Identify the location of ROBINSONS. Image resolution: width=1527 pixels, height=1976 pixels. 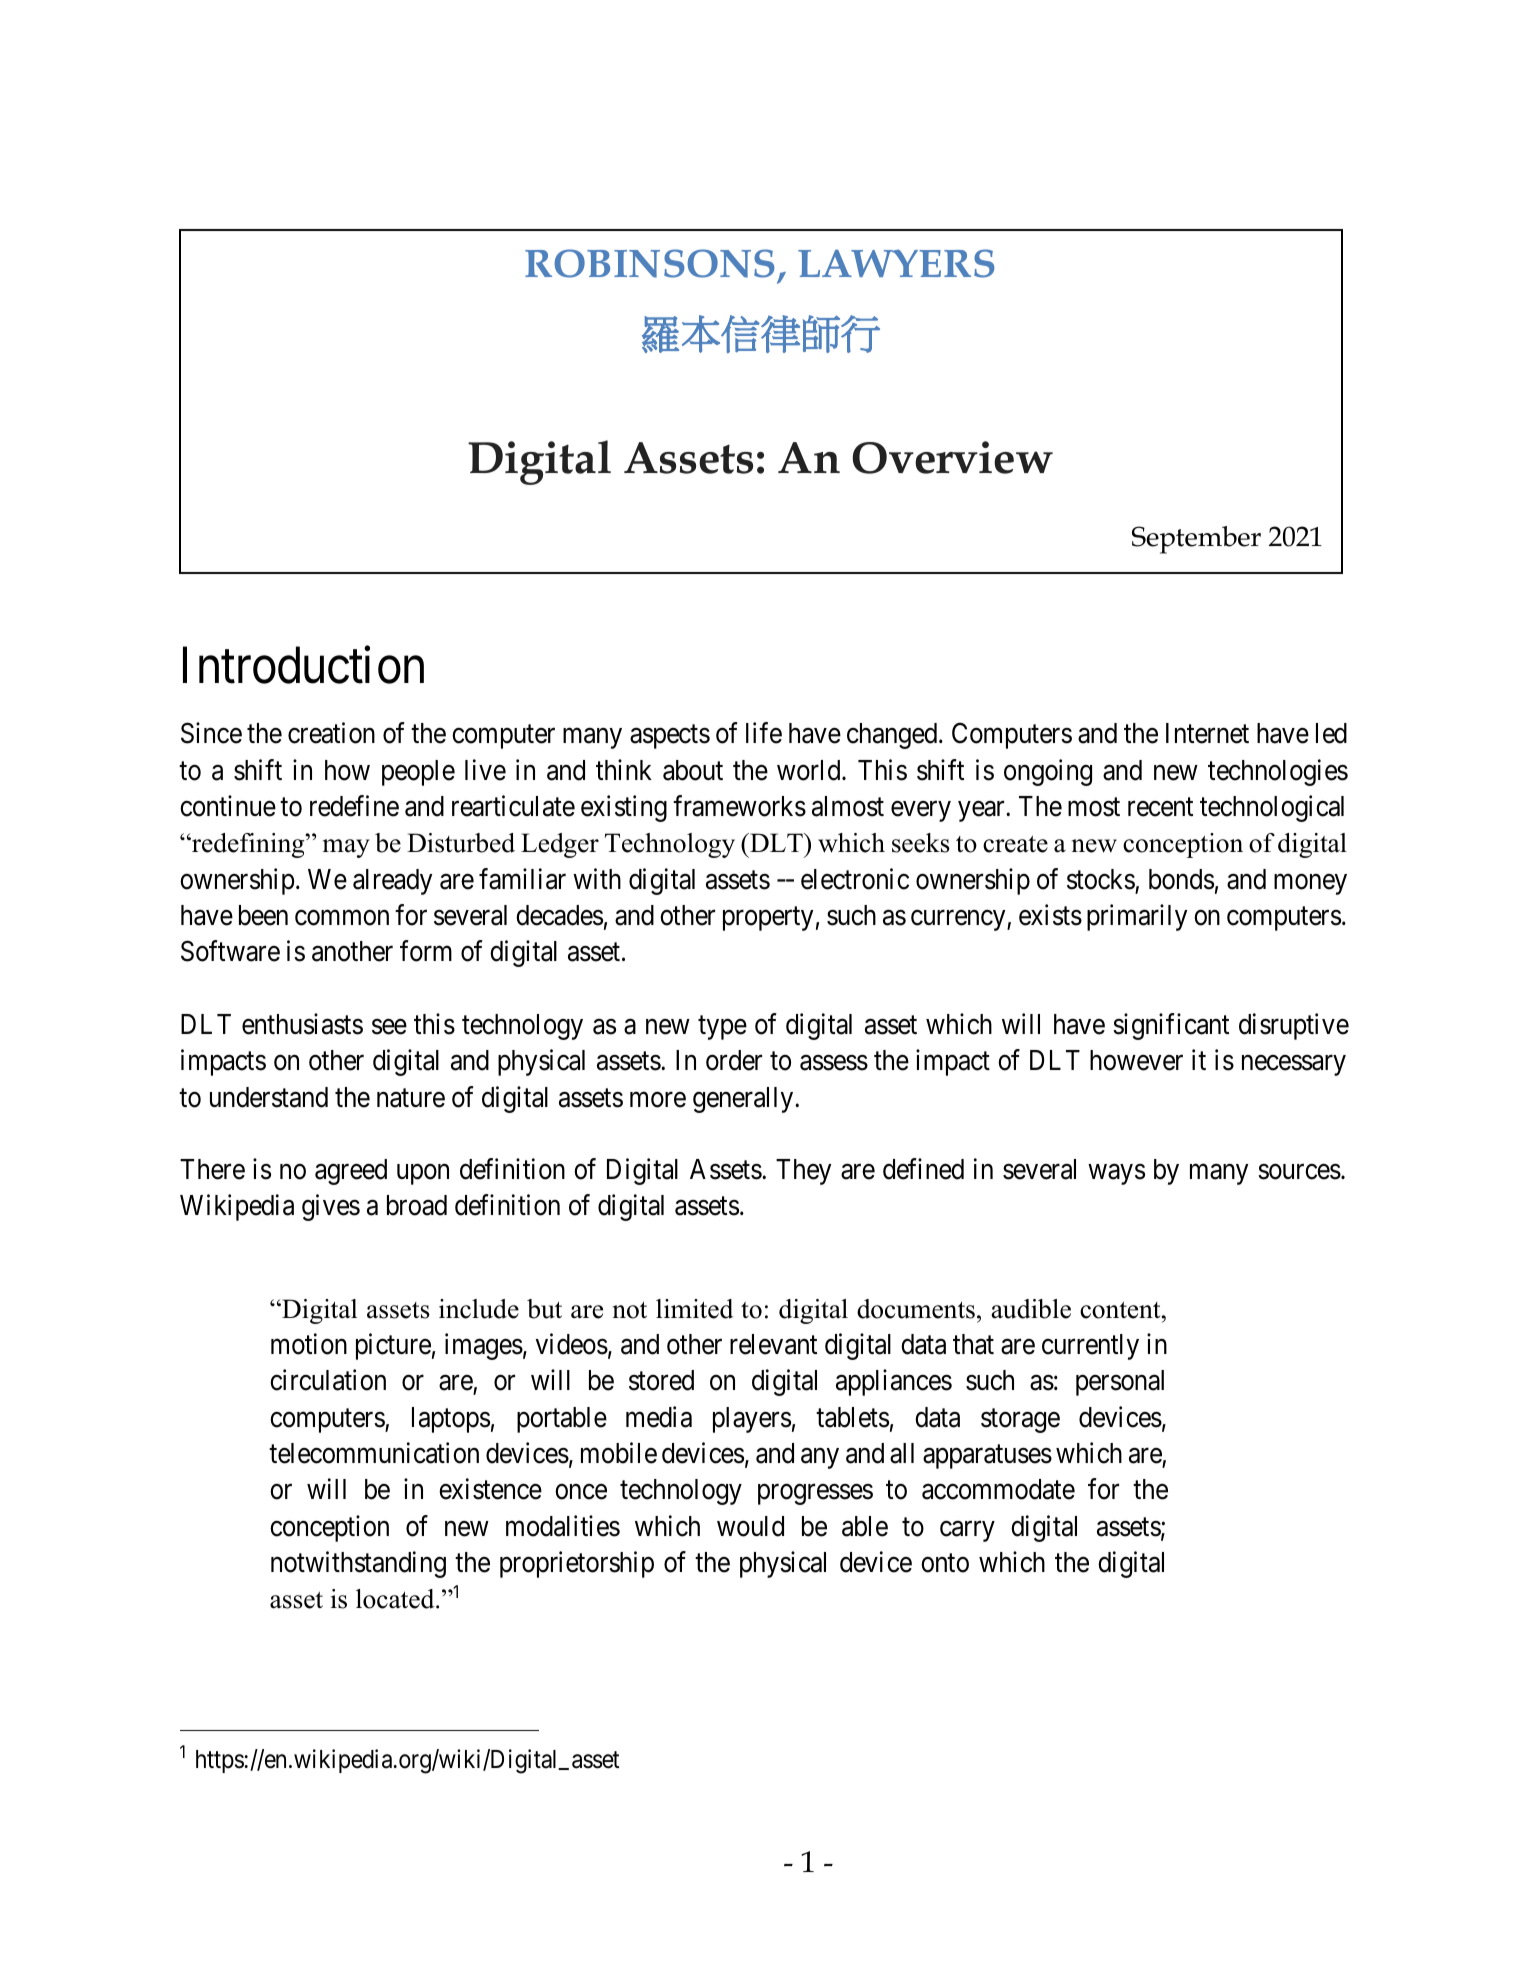
(649, 263).
